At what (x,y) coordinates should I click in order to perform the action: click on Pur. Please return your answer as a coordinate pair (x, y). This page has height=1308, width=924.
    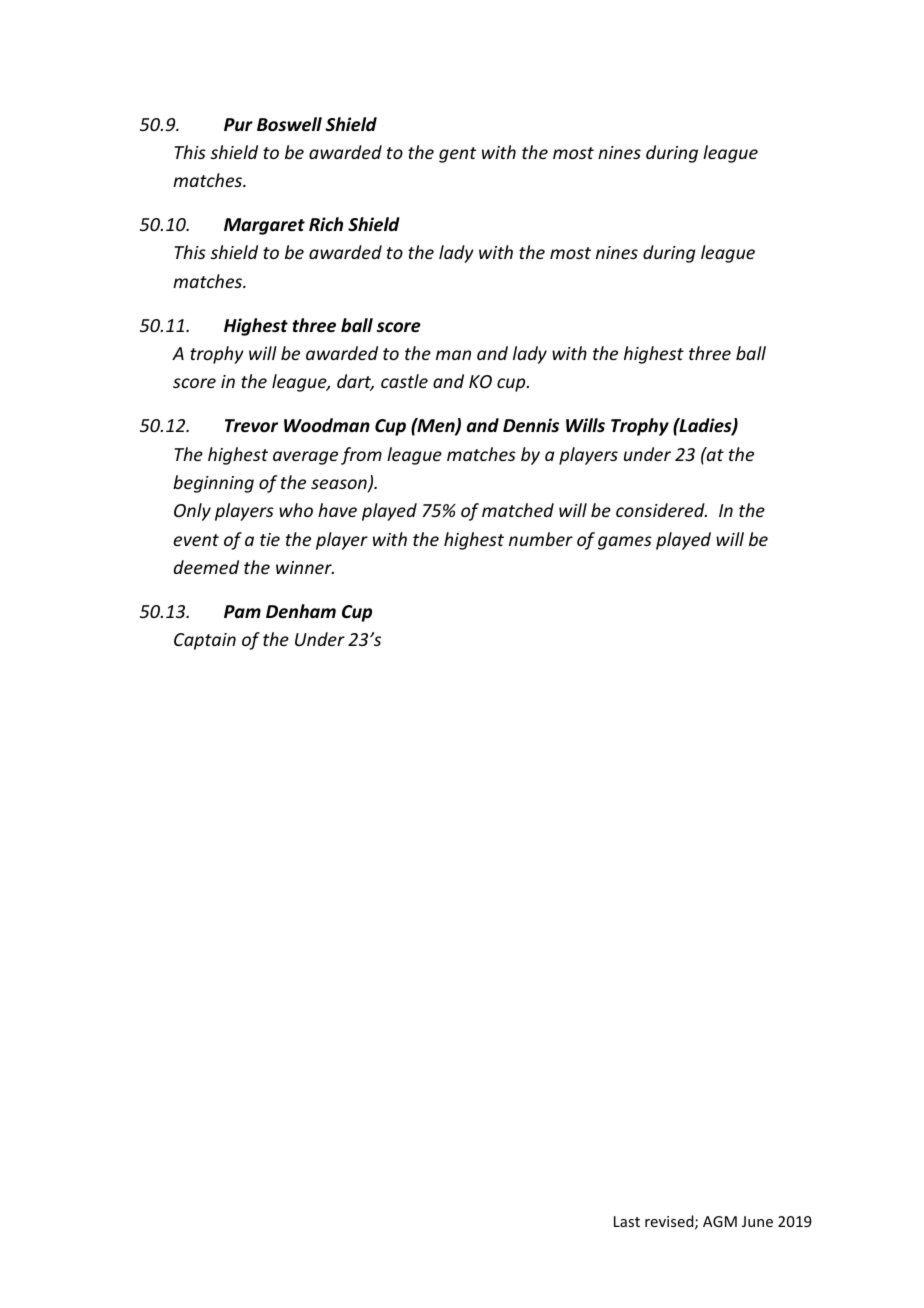
    Looking at the image, I should click on (238, 124).
